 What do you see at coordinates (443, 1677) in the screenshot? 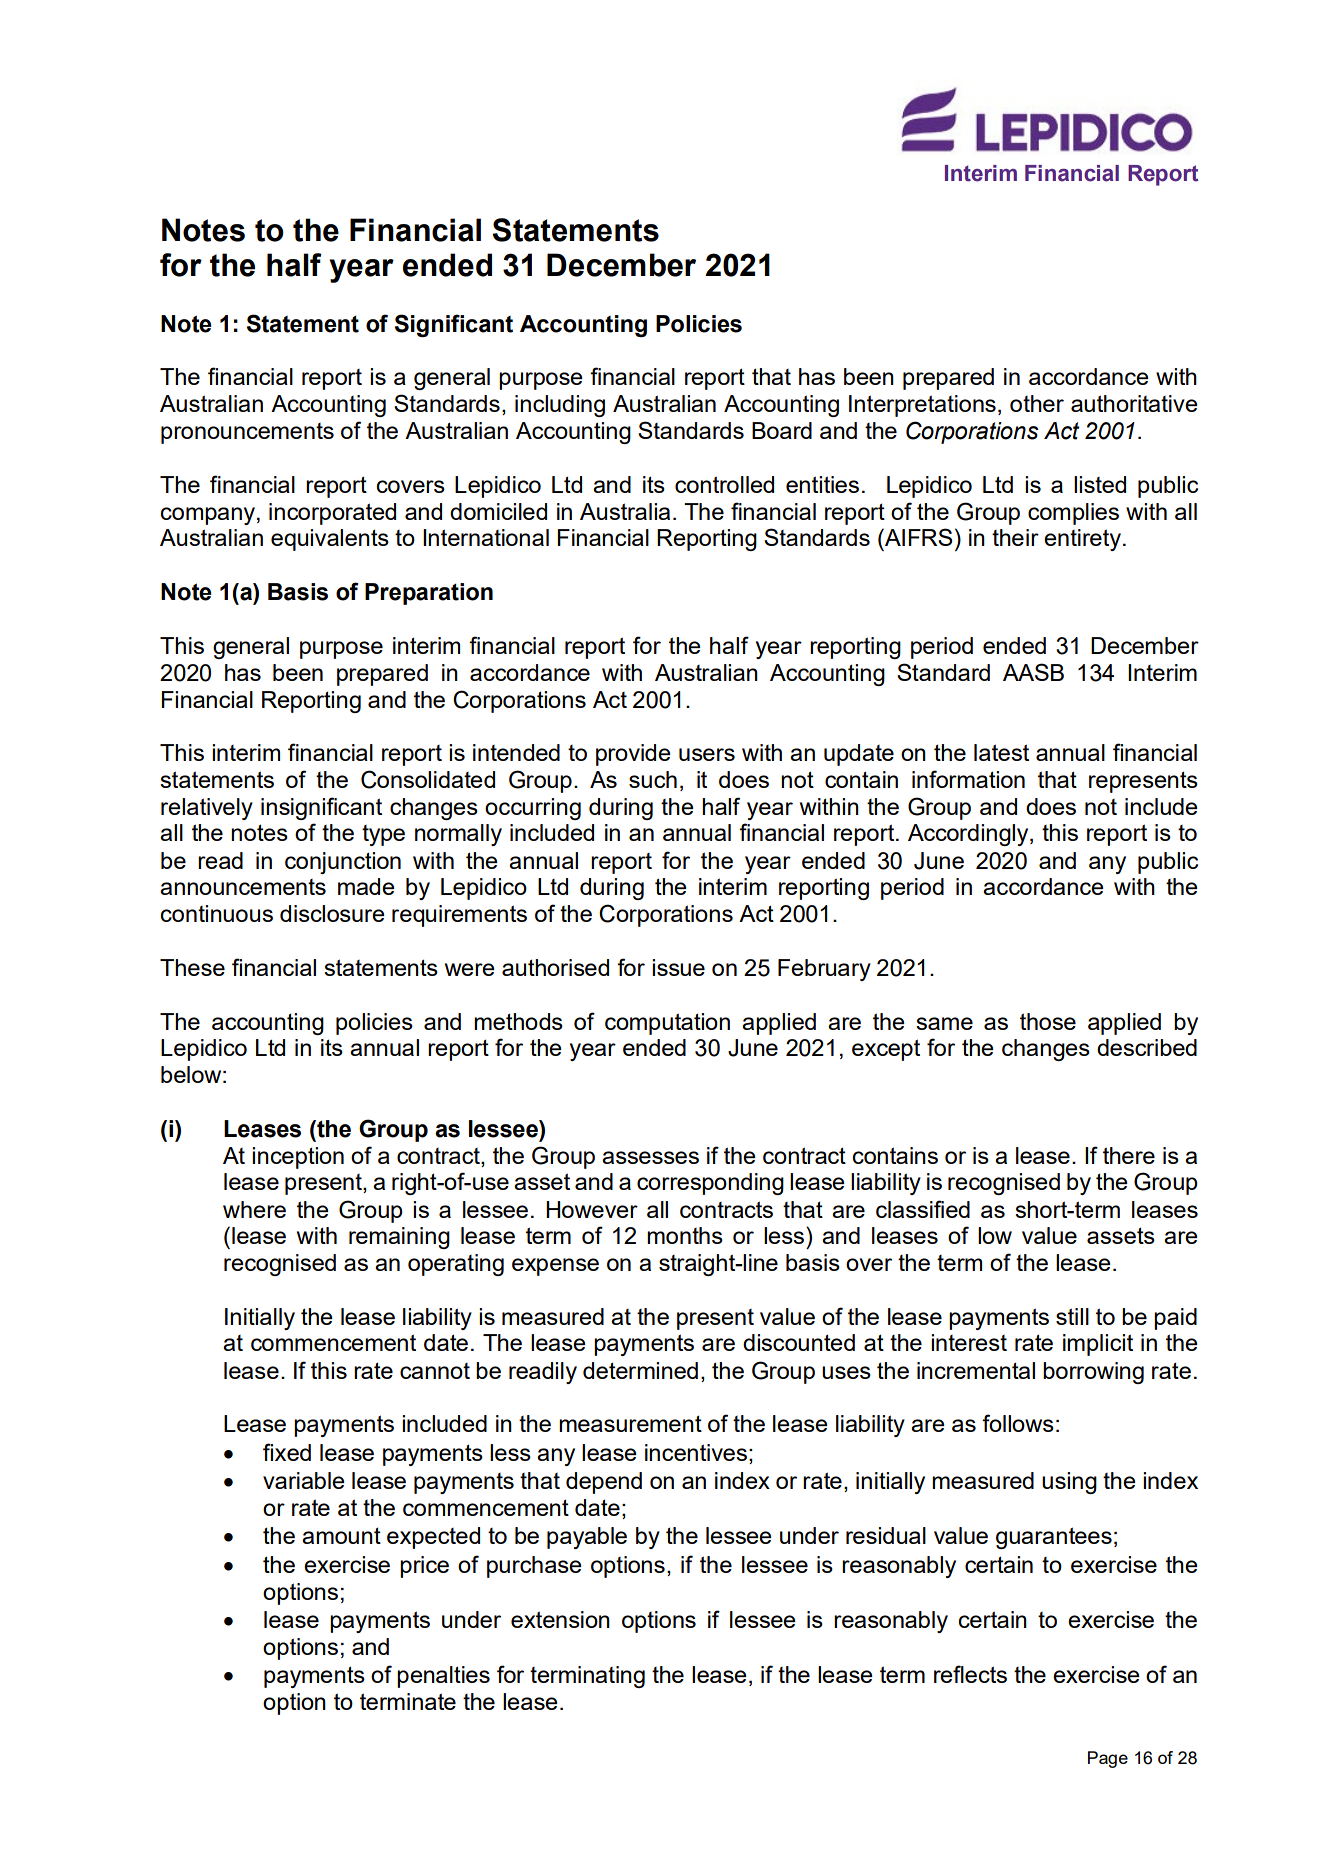
I see `penalties` at bounding box center [443, 1677].
